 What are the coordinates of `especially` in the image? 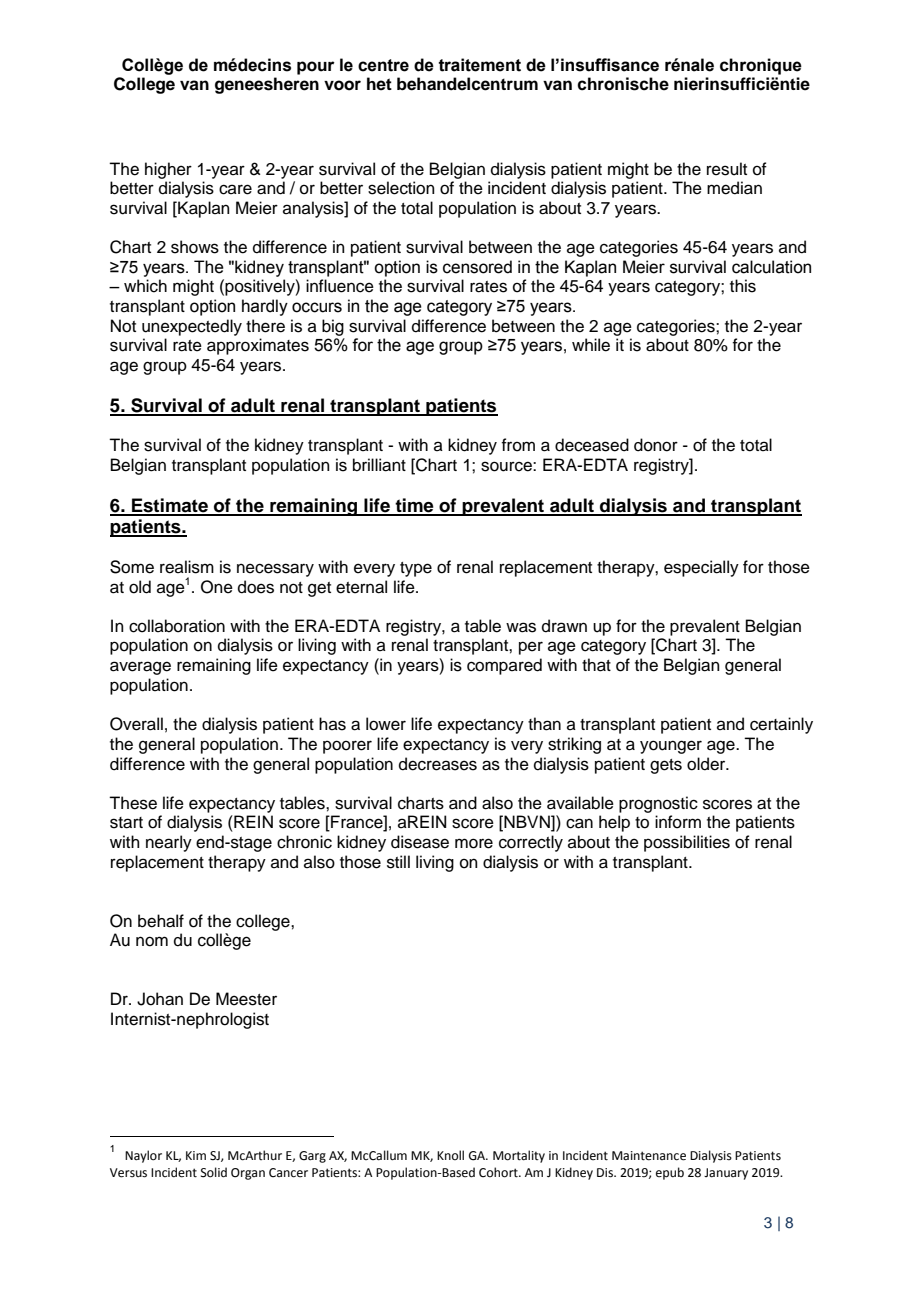 It's located at (701, 568).
